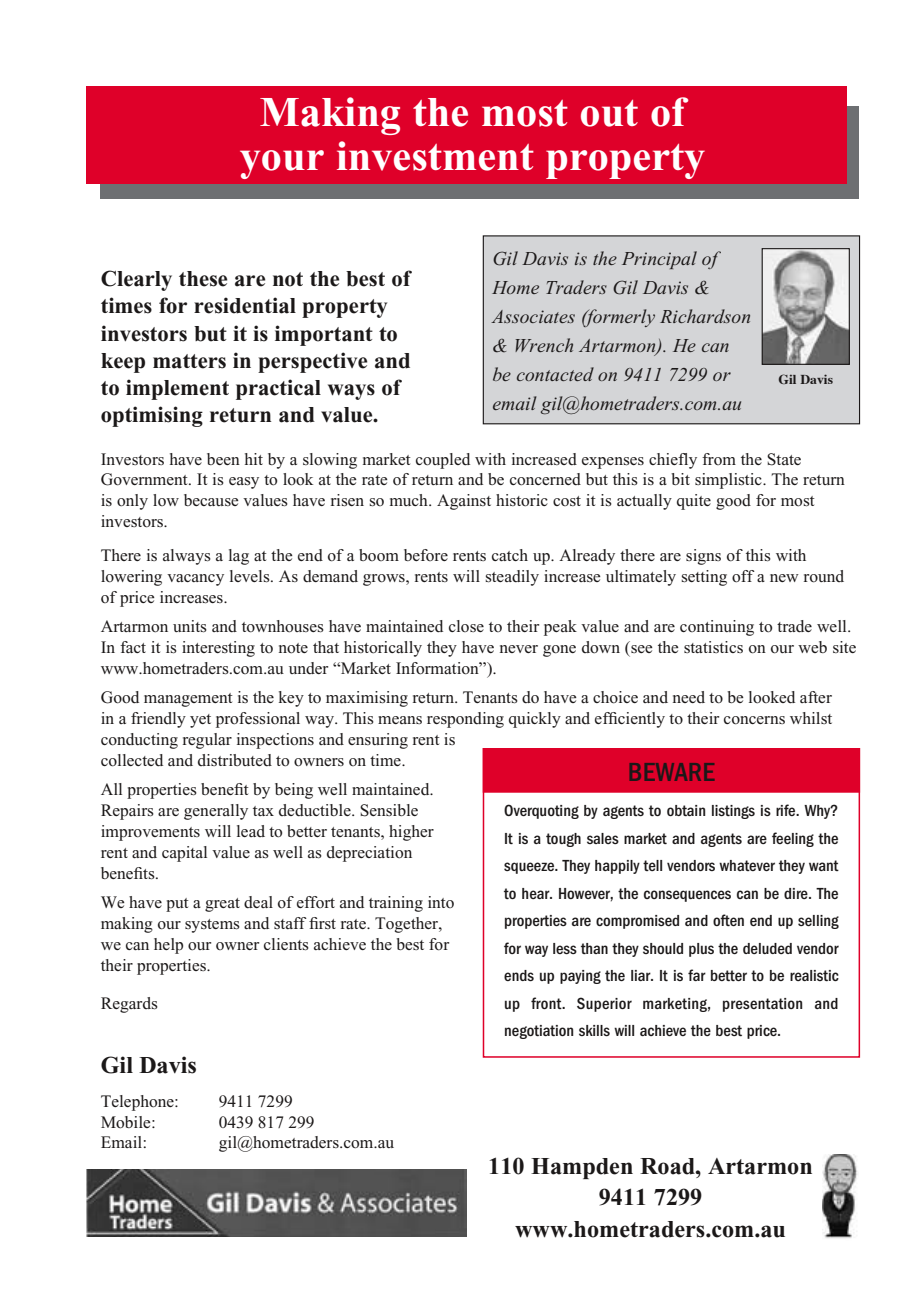 This document has height=1316, width=922. Describe the element at coordinates (747, 865) in the document. I see `whatever` at that location.
